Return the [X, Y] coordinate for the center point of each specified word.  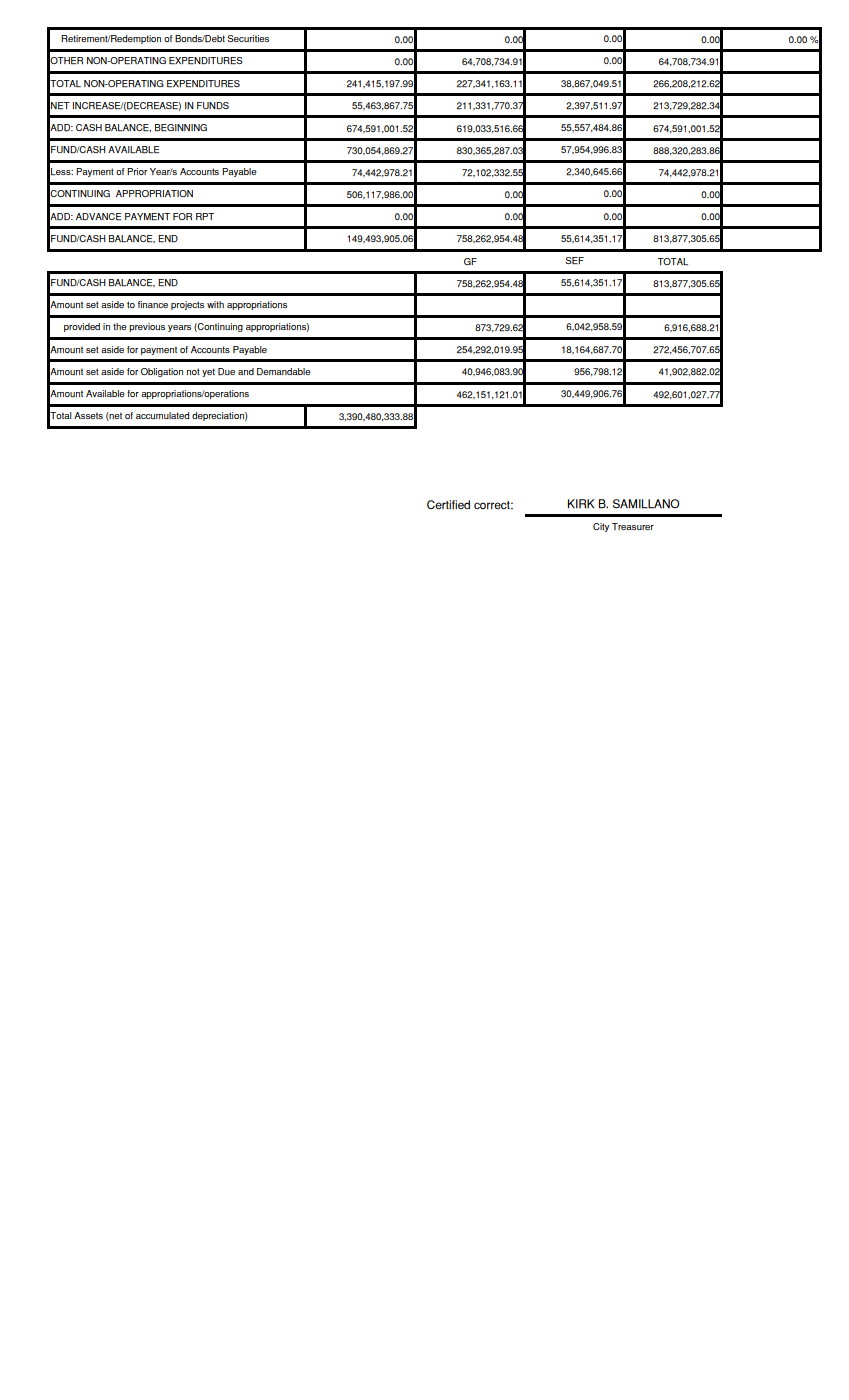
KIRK [581, 504]
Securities [248, 38]
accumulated [162, 415]
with [215, 304]
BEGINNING [181, 127]
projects [187, 305]
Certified [448, 504]
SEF [574, 260]
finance [153, 304]
